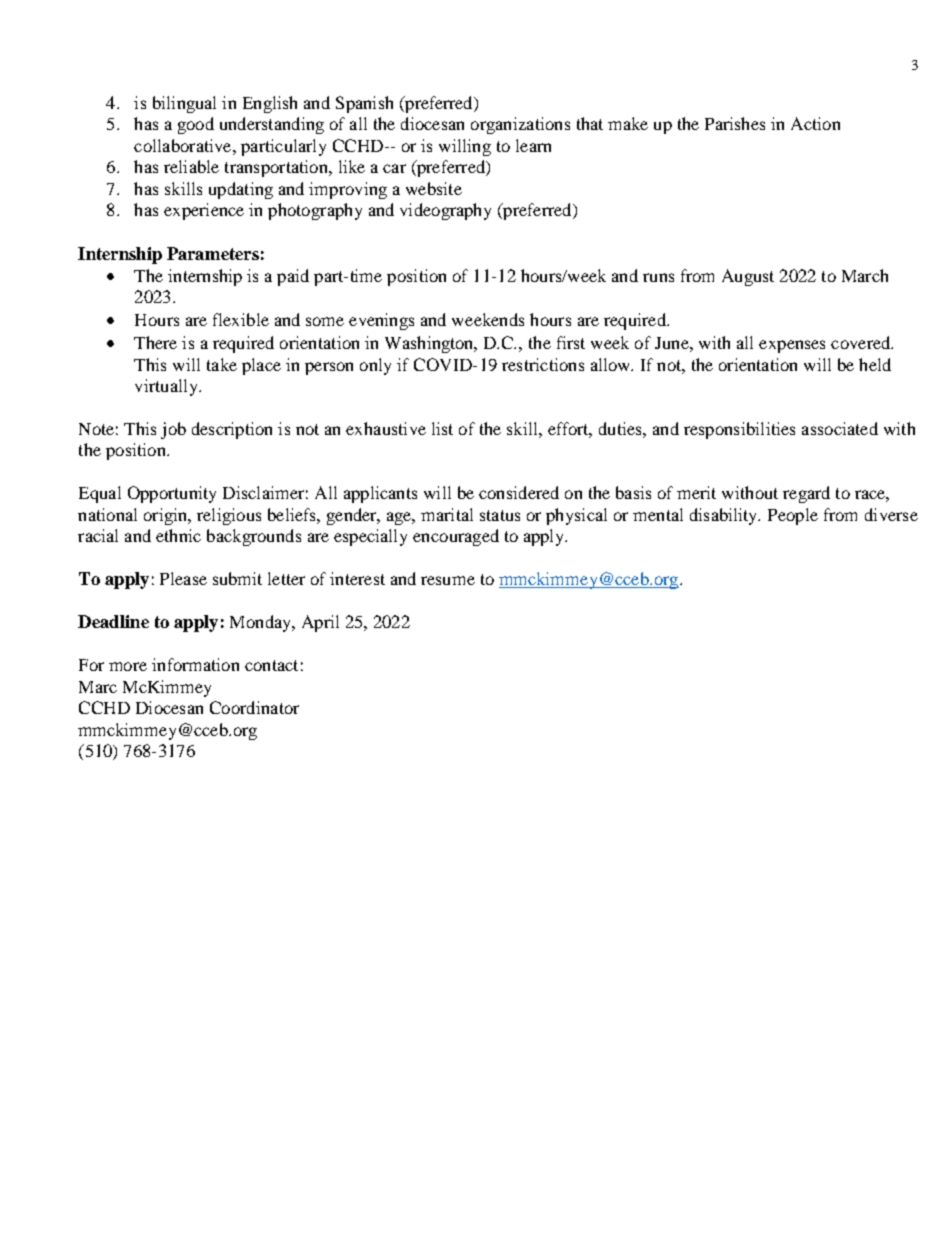 This screenshot has width=952, height=1233. Describe the element at coordinates (167, 387) in the screenshot. I see `virtually` at that location.
